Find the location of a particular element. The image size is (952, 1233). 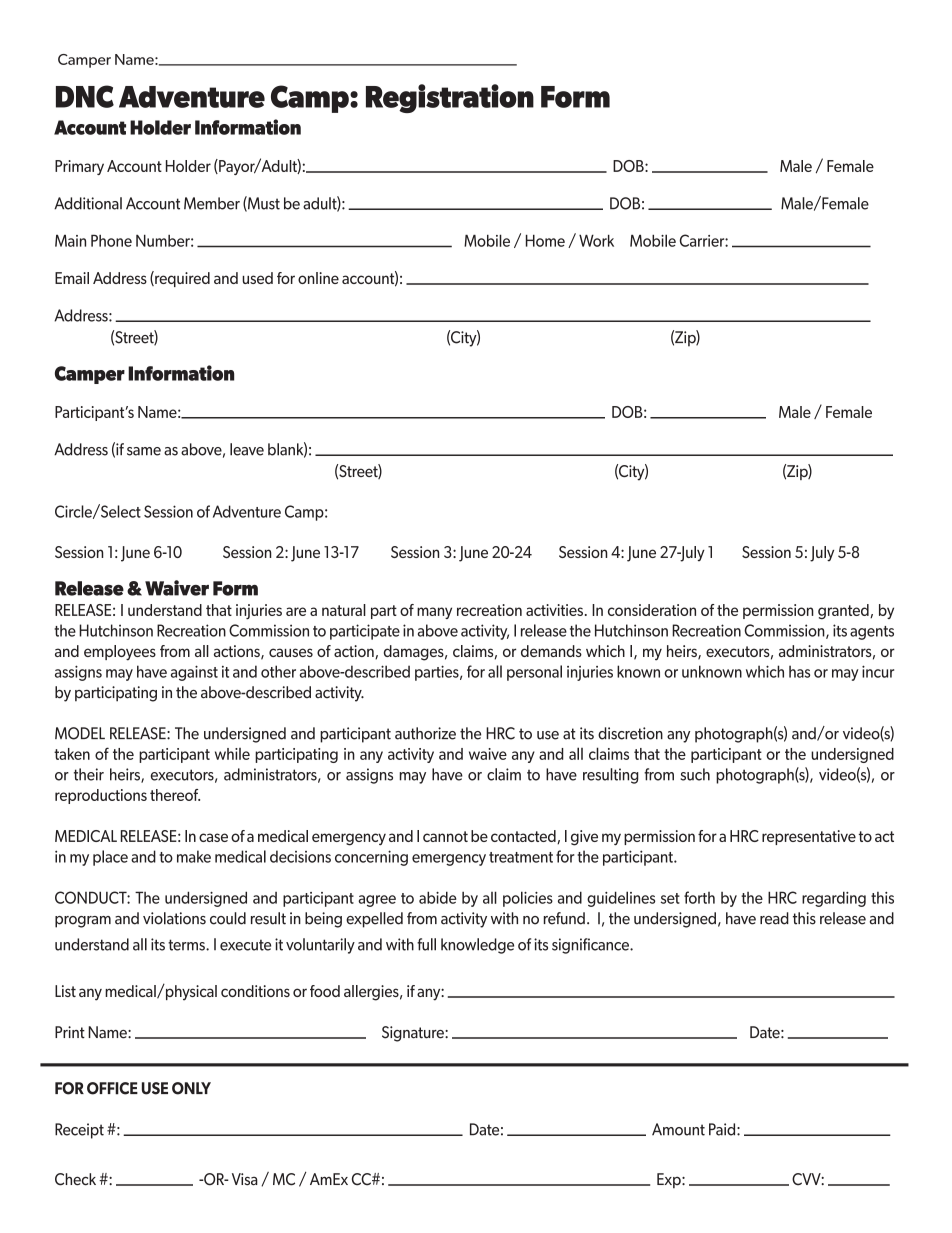

violations is located at coordinates (174, 918).
